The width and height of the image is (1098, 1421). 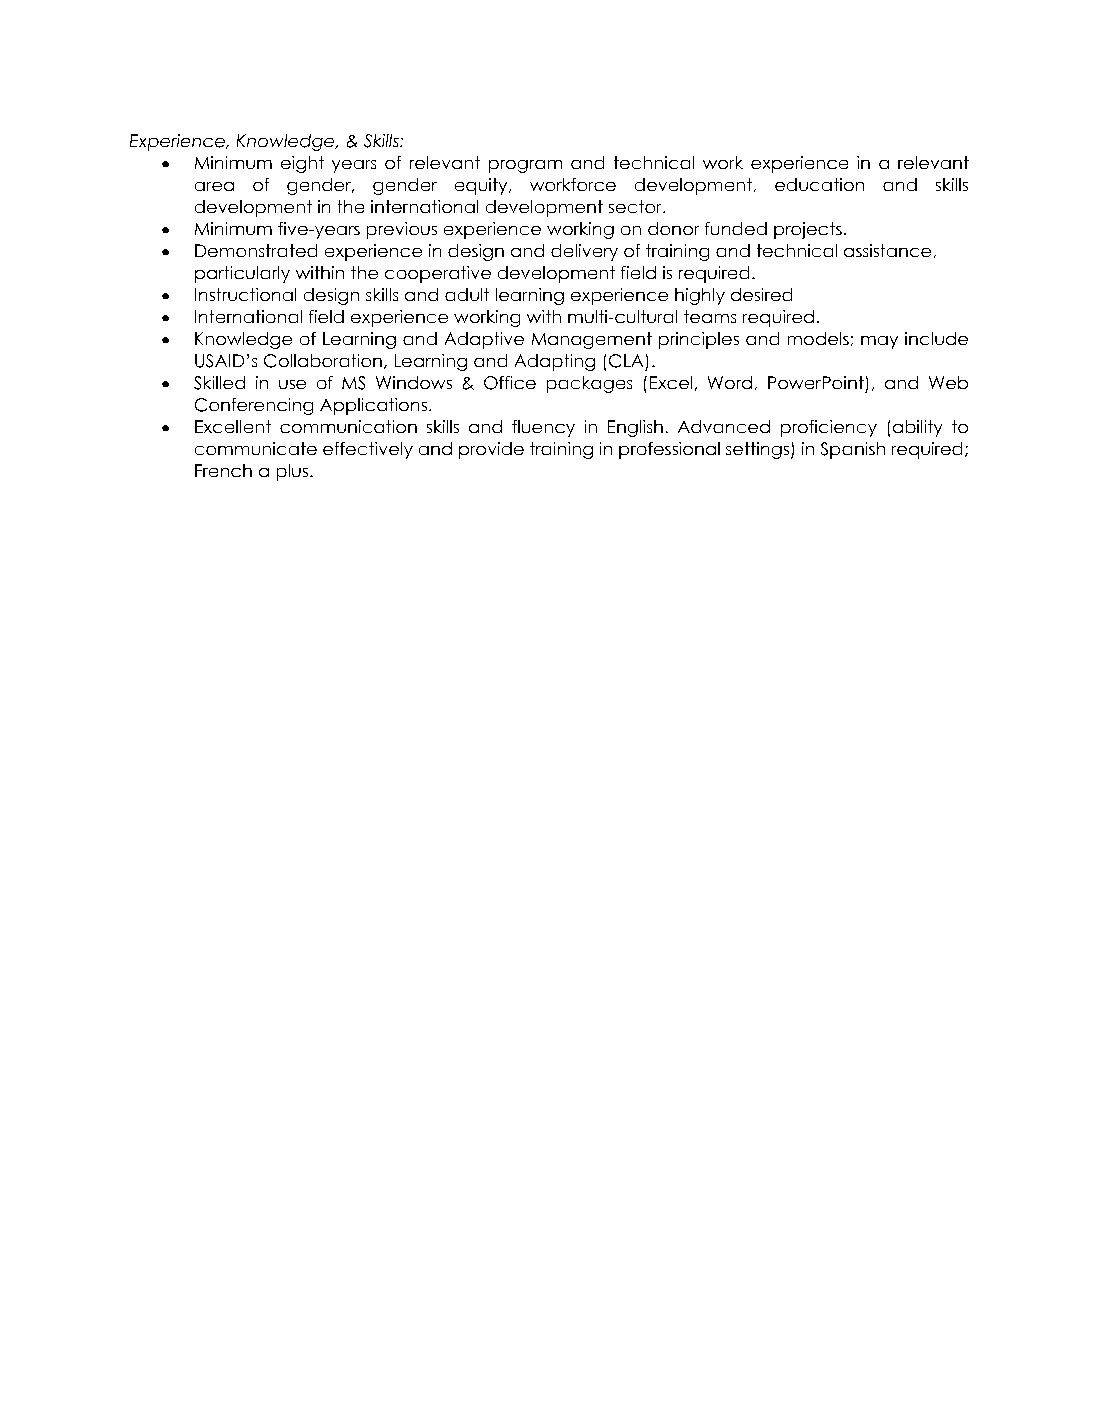 What do you see at coordinates (555, 362) in the image?
I see `Adapting` at bounding box center [555, 362].
